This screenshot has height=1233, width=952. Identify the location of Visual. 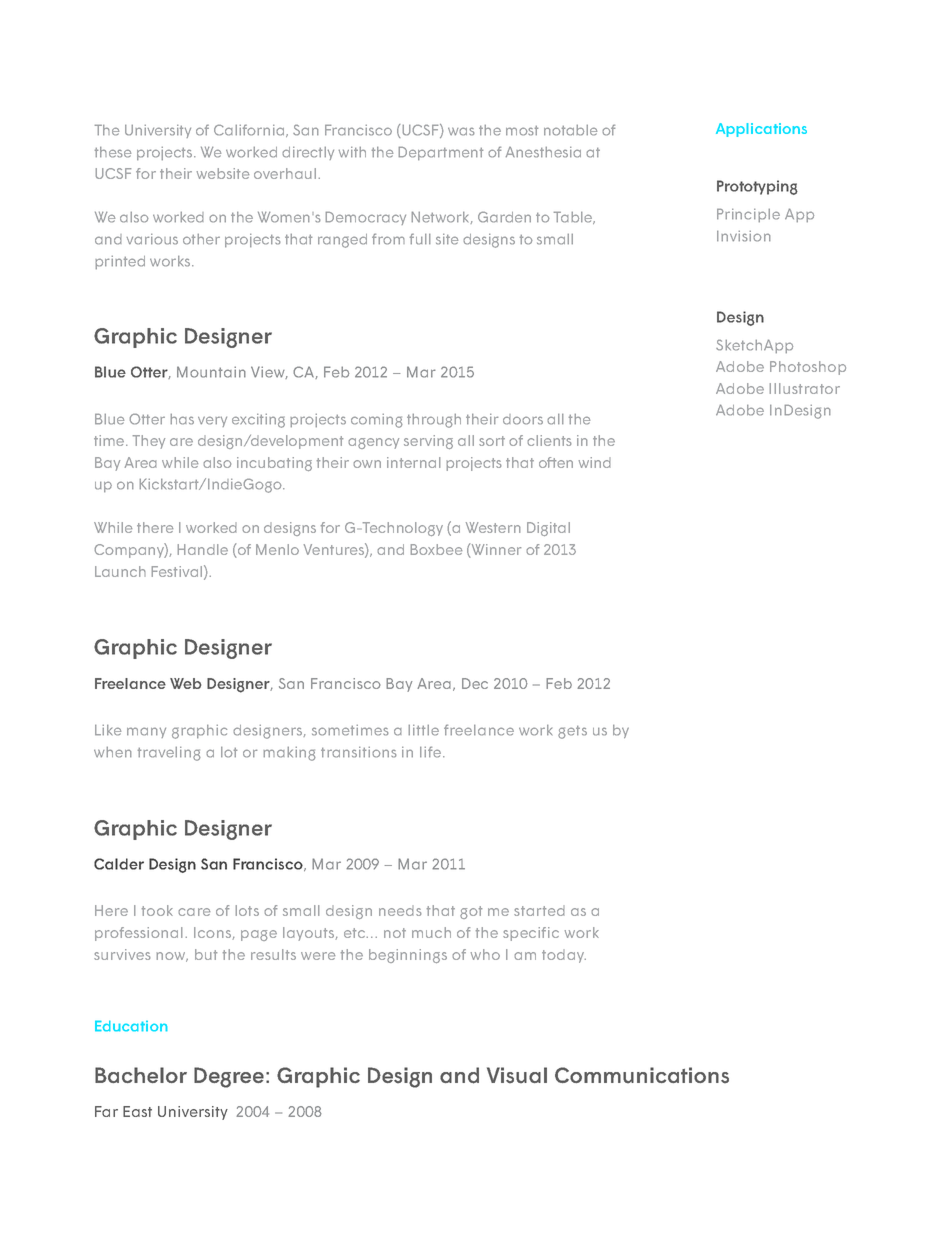
(517, 1075).
